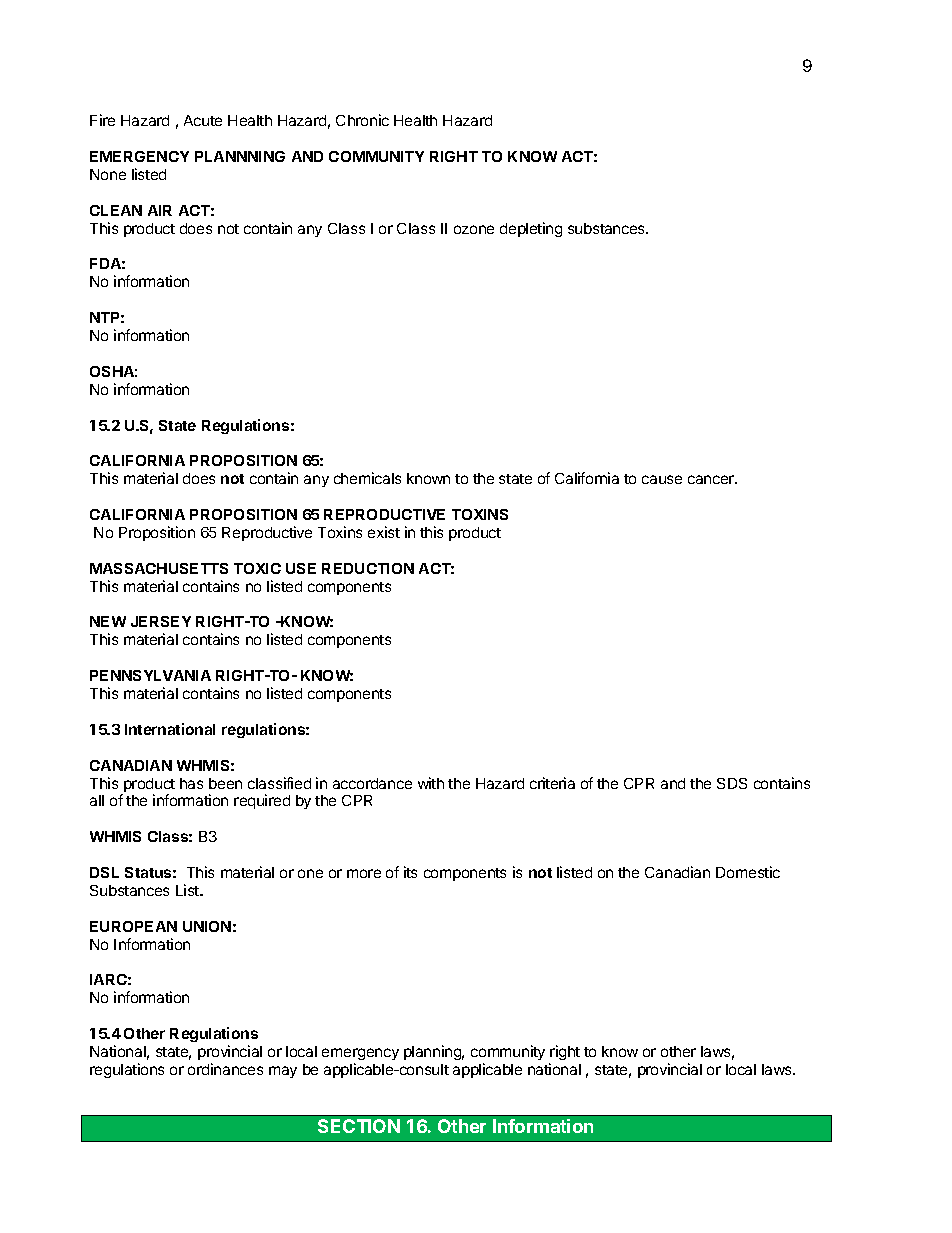  Describe the element at coordinates (159, 568) in the screenshot. I see `MASSACHUSETTS` at that location.
